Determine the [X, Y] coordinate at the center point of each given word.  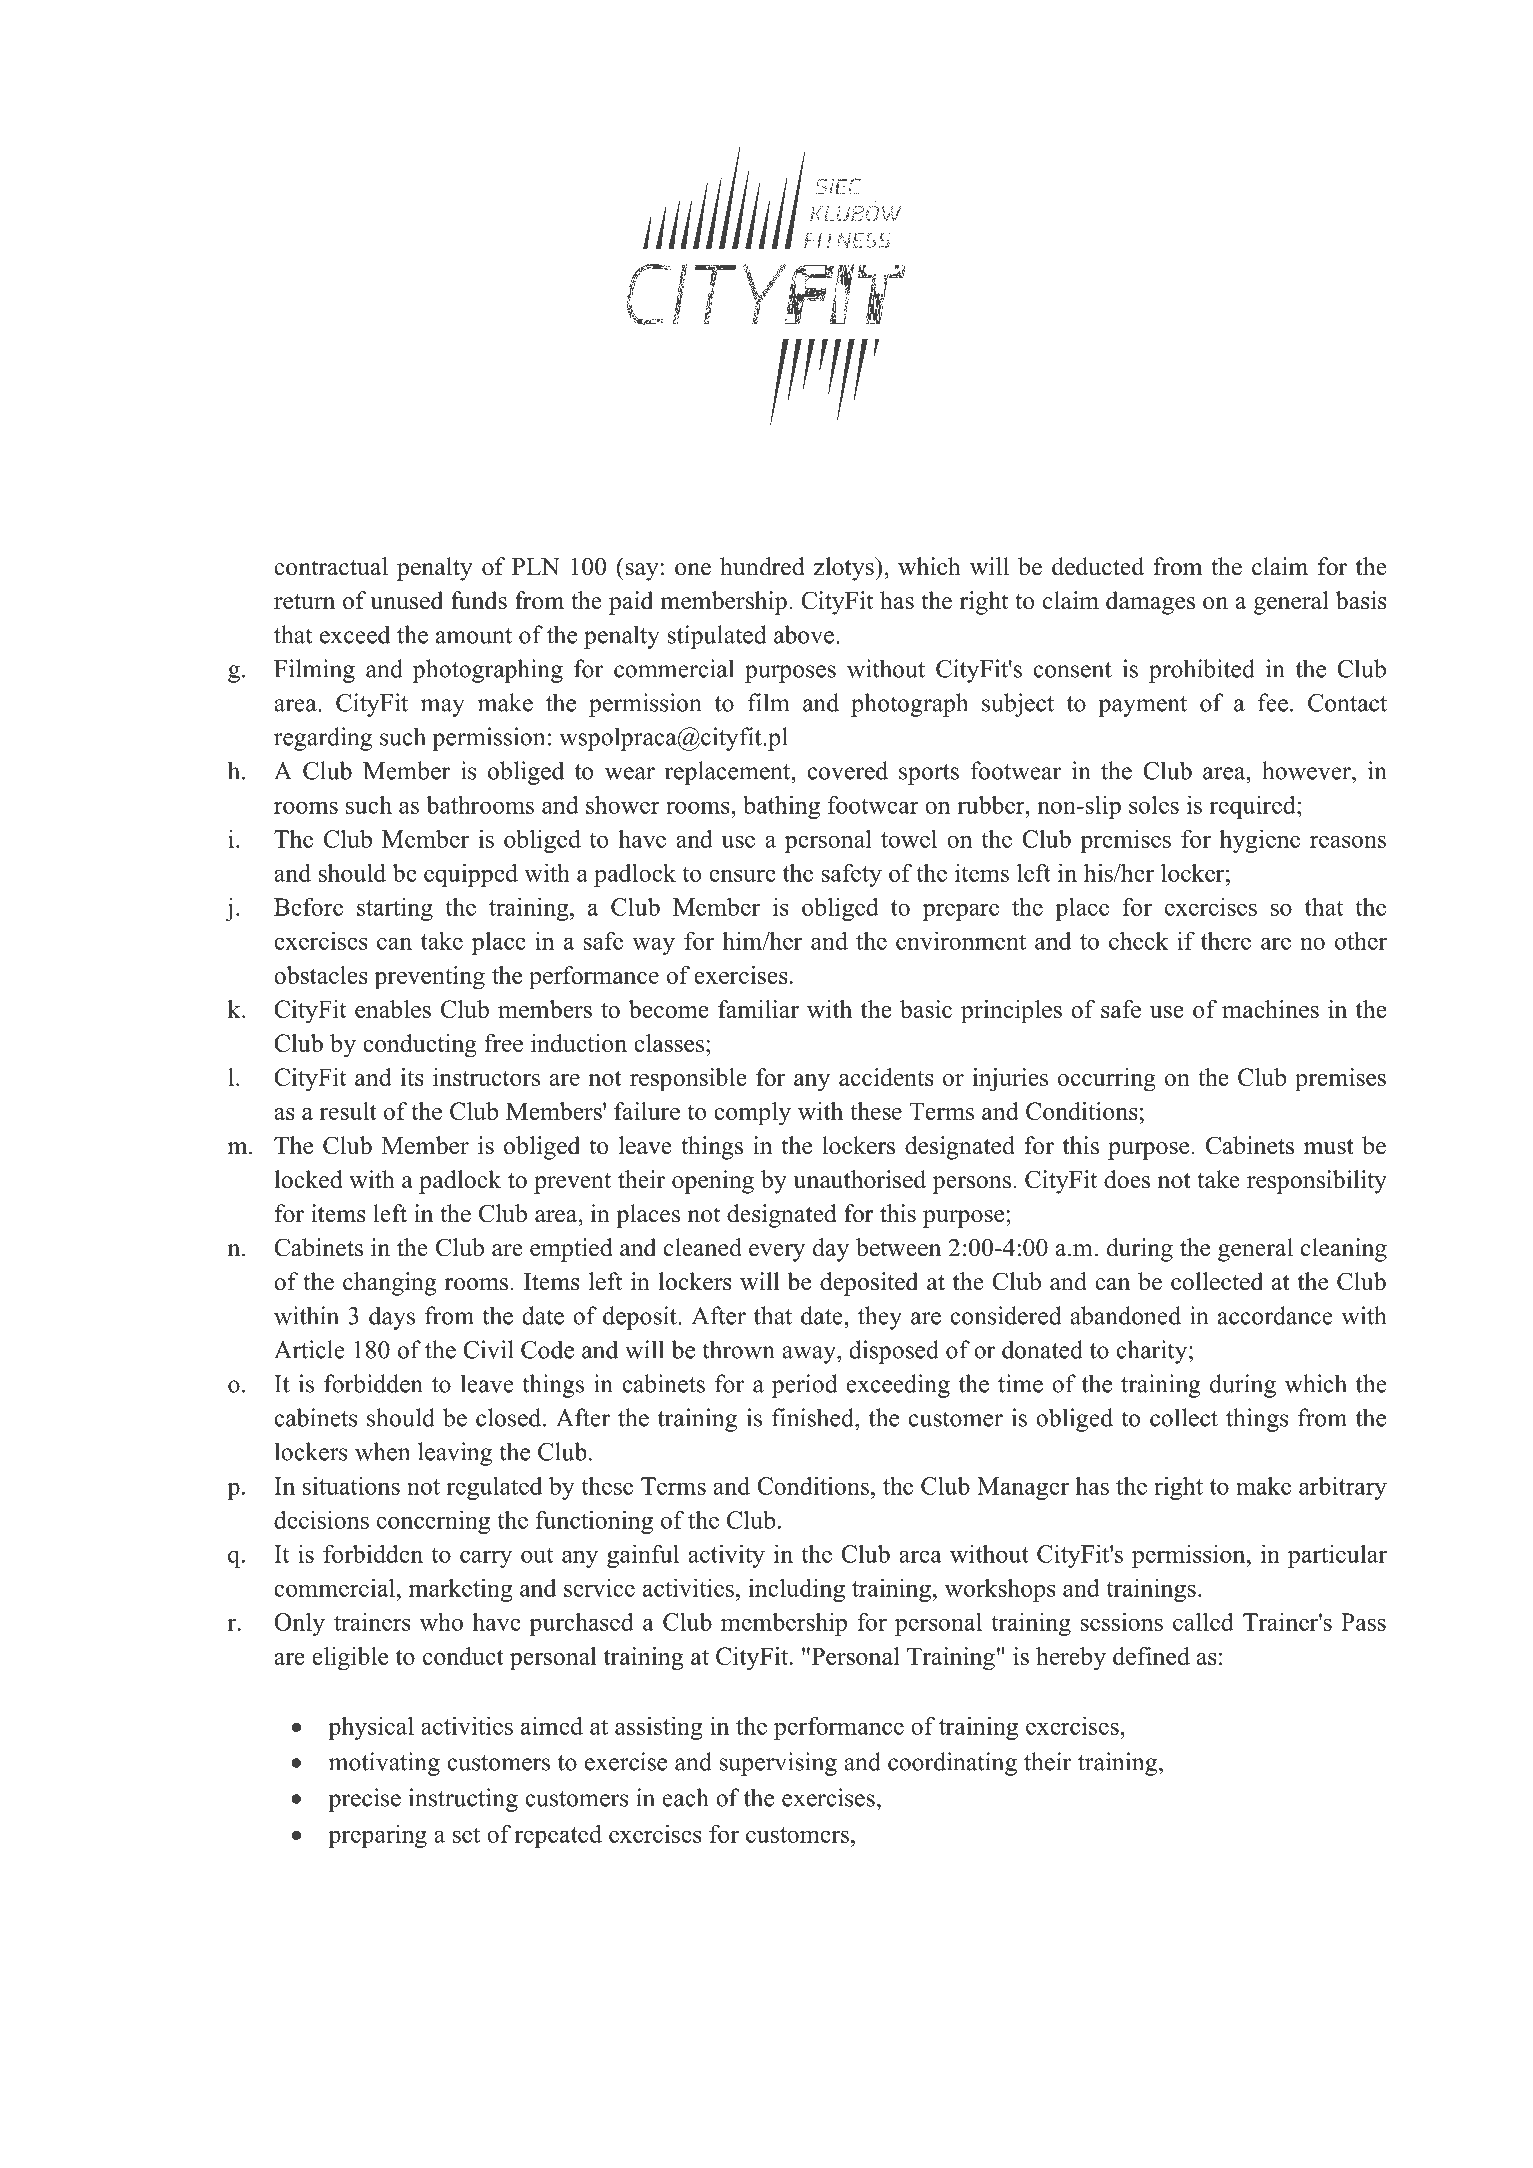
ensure [742, 875]
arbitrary [1343, 1488]
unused [406, 600]
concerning [433, 1522]
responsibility [1317, 1182]
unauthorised [859, 1179]
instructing [463, 1800]
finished [814, 1417]
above [804, 634]
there [1226, 940]
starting [395, 909]
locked [308, 1179]
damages [1150, 603]
